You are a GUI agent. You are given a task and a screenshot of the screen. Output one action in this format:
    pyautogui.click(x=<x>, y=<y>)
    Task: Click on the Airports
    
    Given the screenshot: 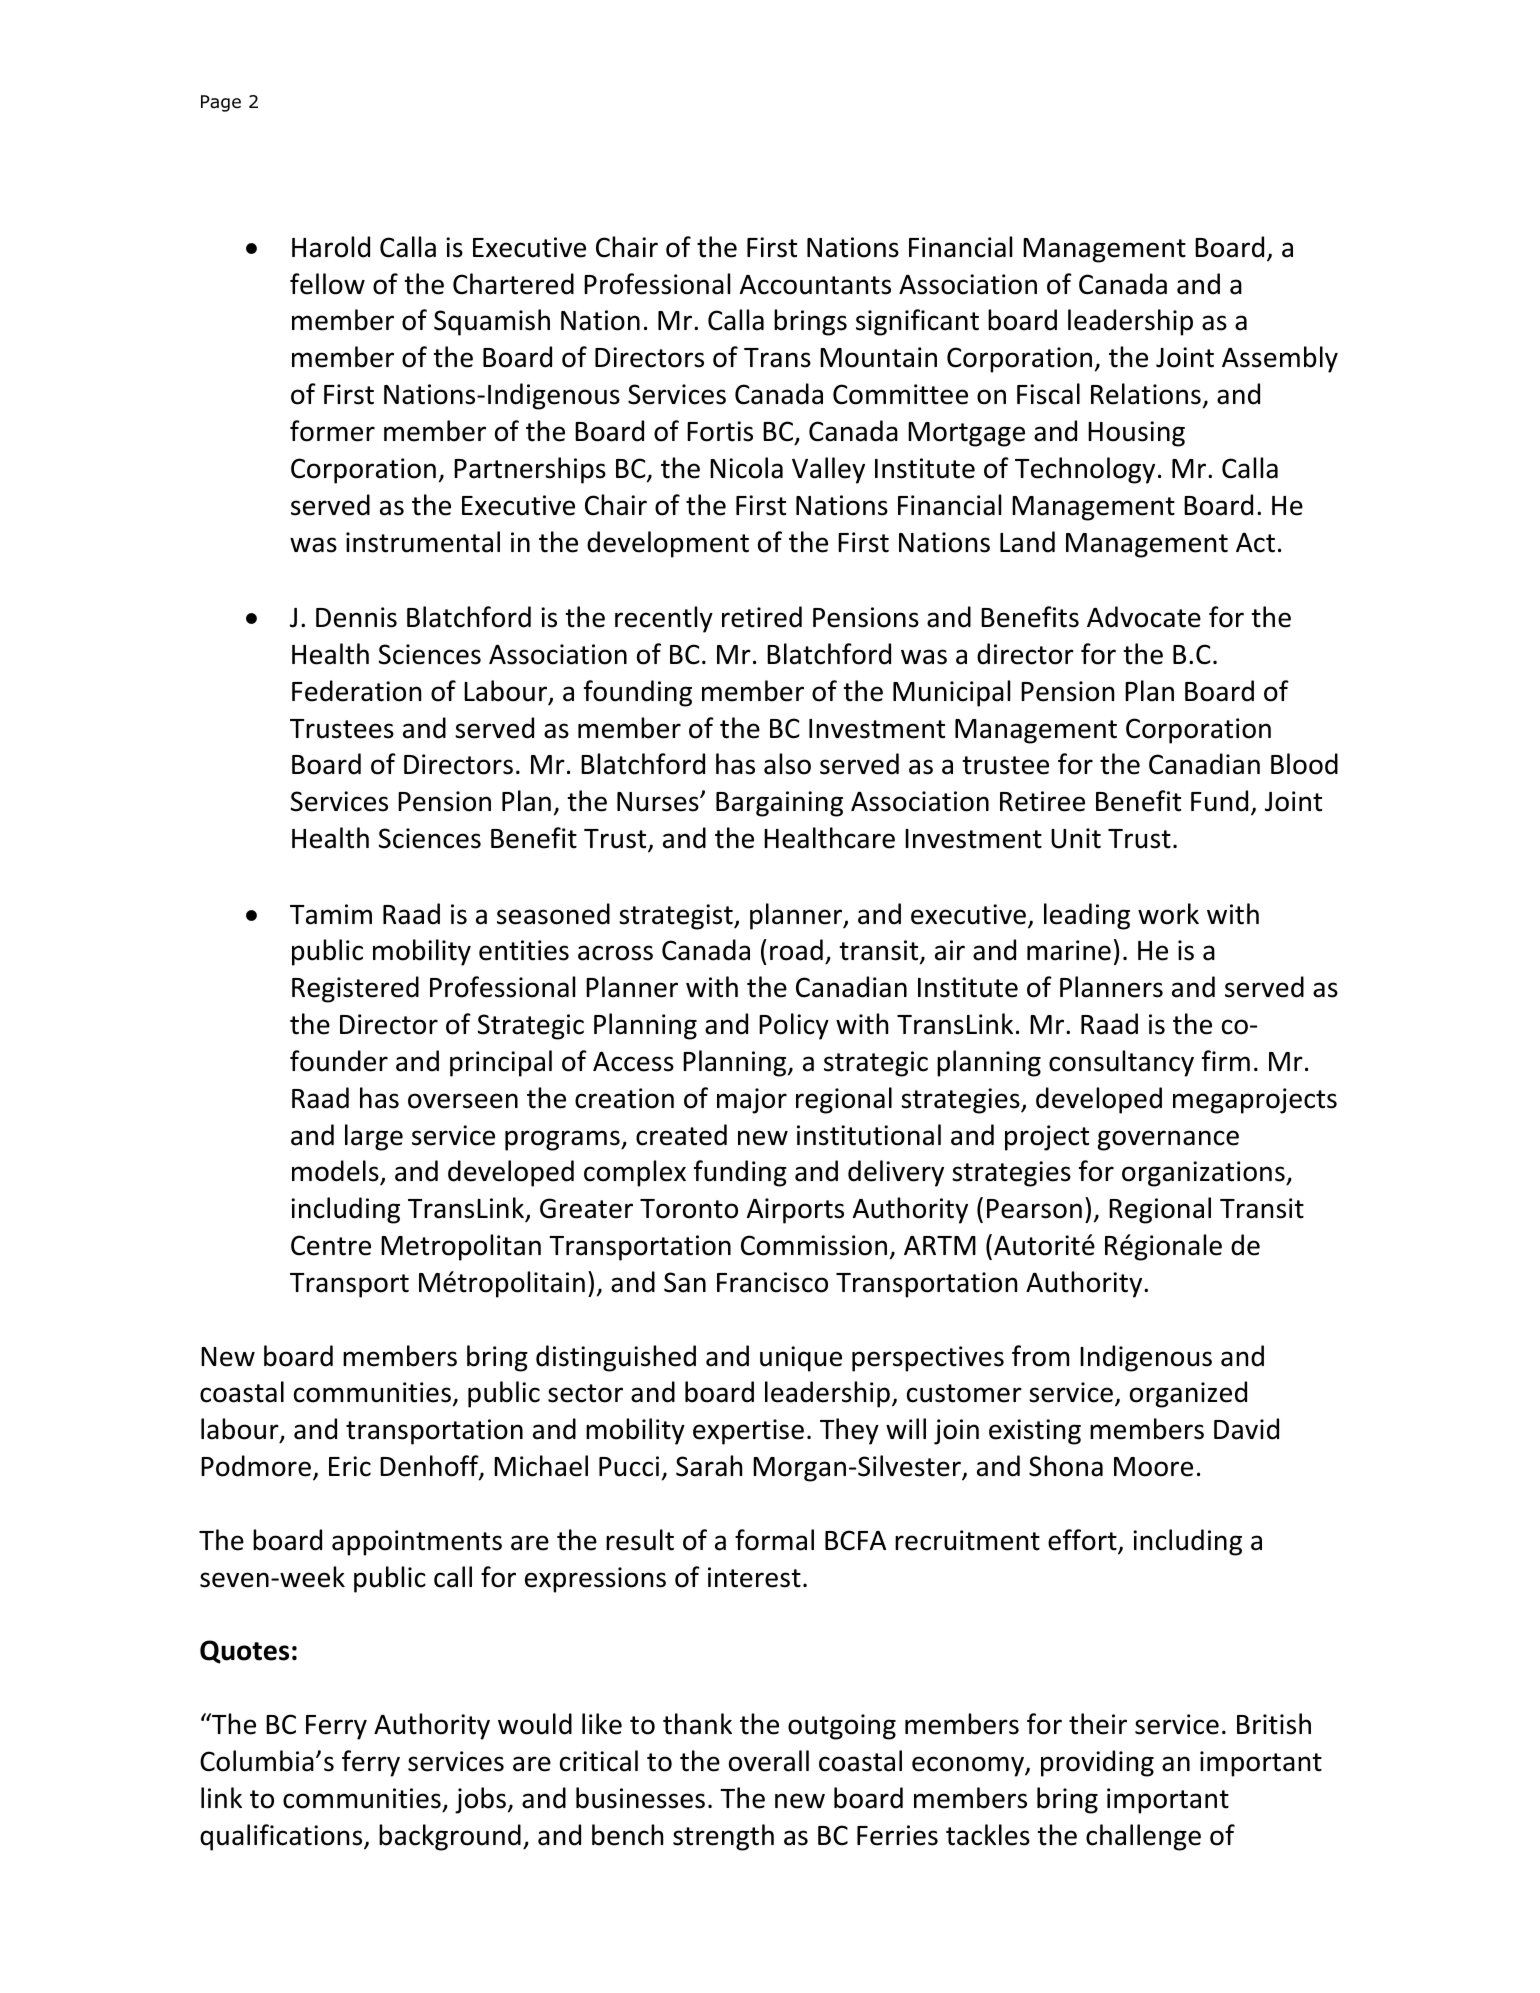 What is the action you would take?
    pyautogui.click(x=795, y=1211)
